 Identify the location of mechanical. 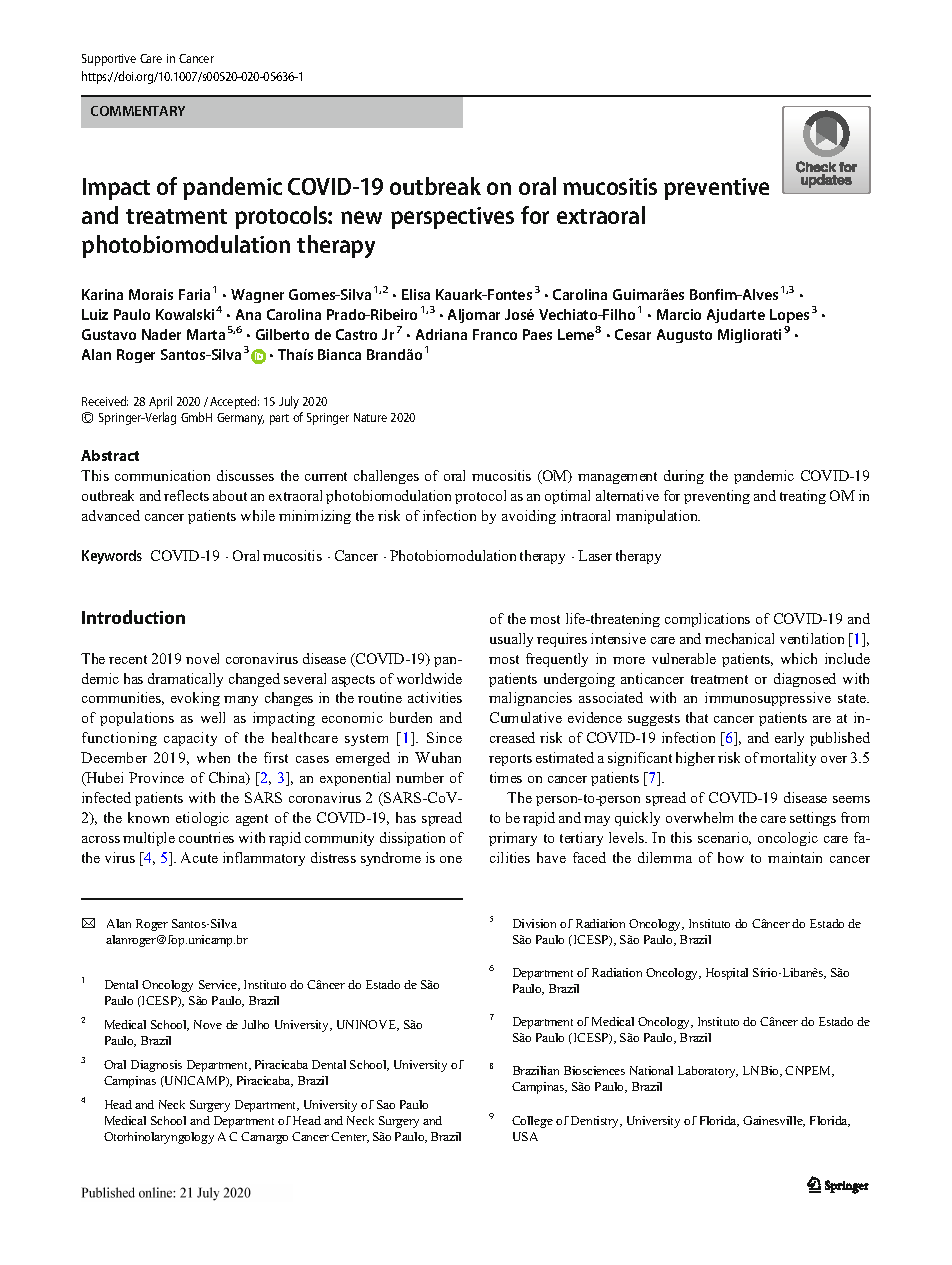
(739, 638).
